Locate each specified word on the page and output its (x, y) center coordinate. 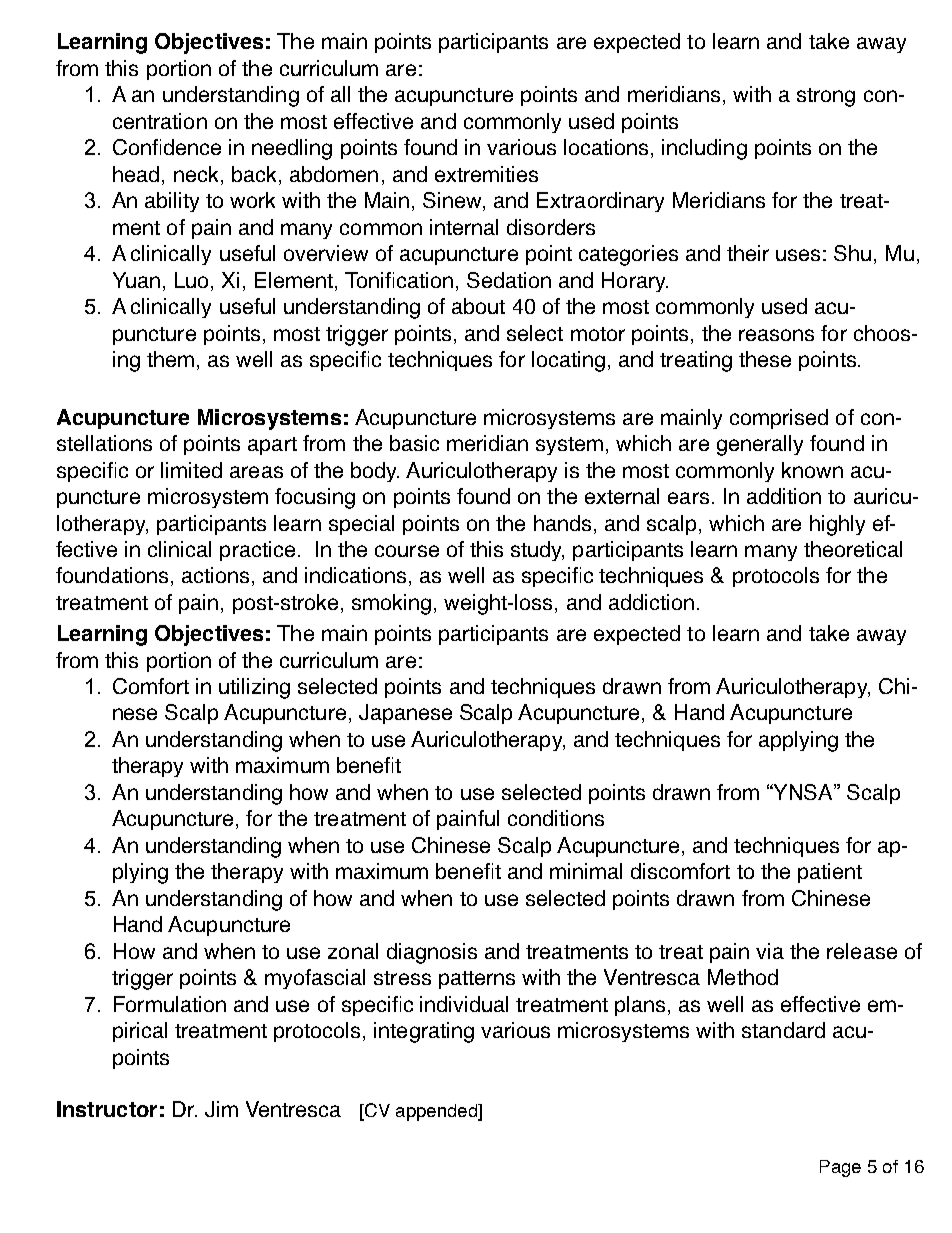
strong (826, 97)
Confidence (167, 147)
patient (830, 873)
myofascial (315, 979)
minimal (586, 871)
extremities (486, 174)
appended (438, 1112)
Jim (221, 1109)
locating (568, 361)
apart (272, 446)
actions (215, 575)
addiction (651, 602)
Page (840, 1168)
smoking (391, 604)
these (765, 359)
